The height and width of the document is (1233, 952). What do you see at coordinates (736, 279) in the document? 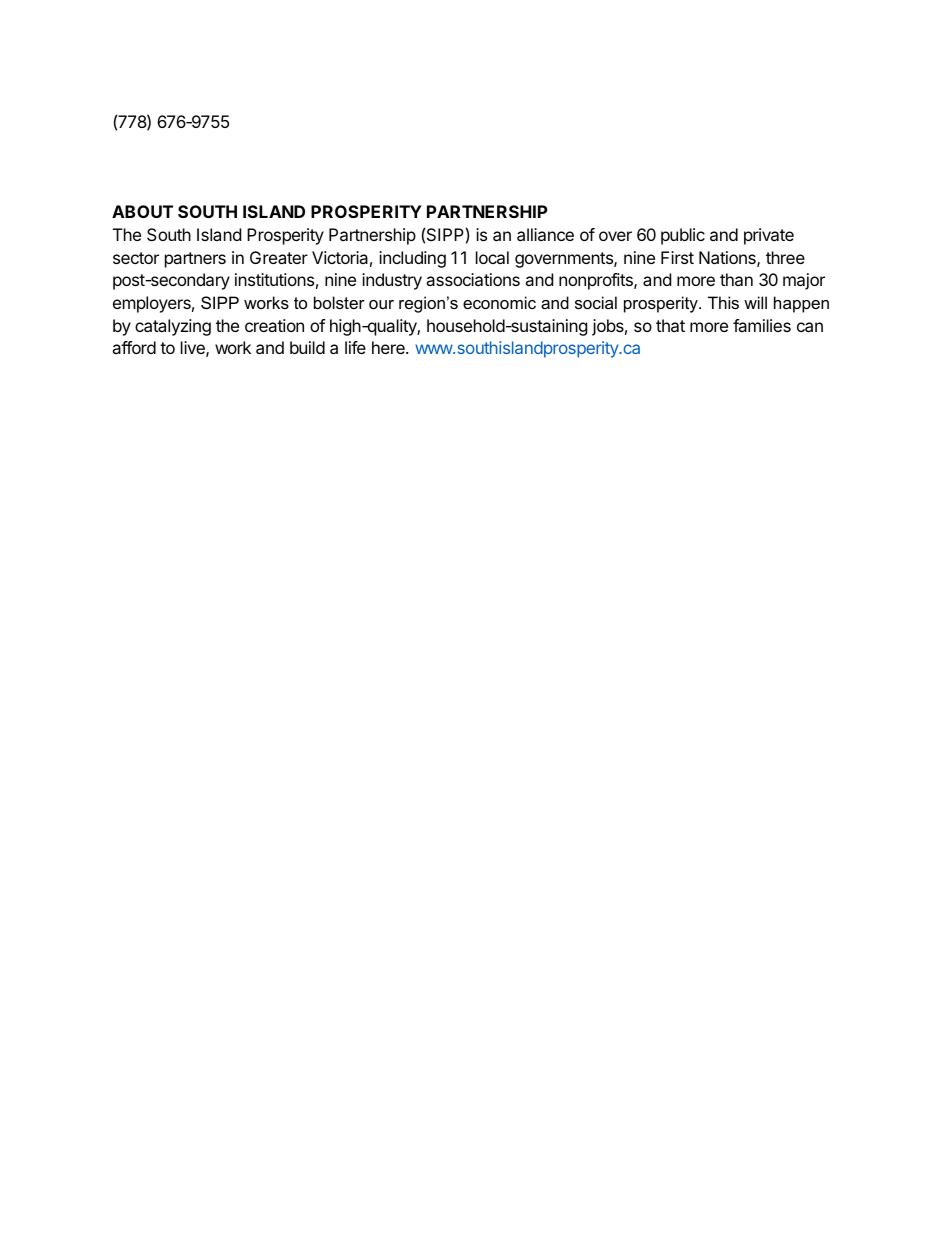
I see `than` at bounding box center [736, 279].
